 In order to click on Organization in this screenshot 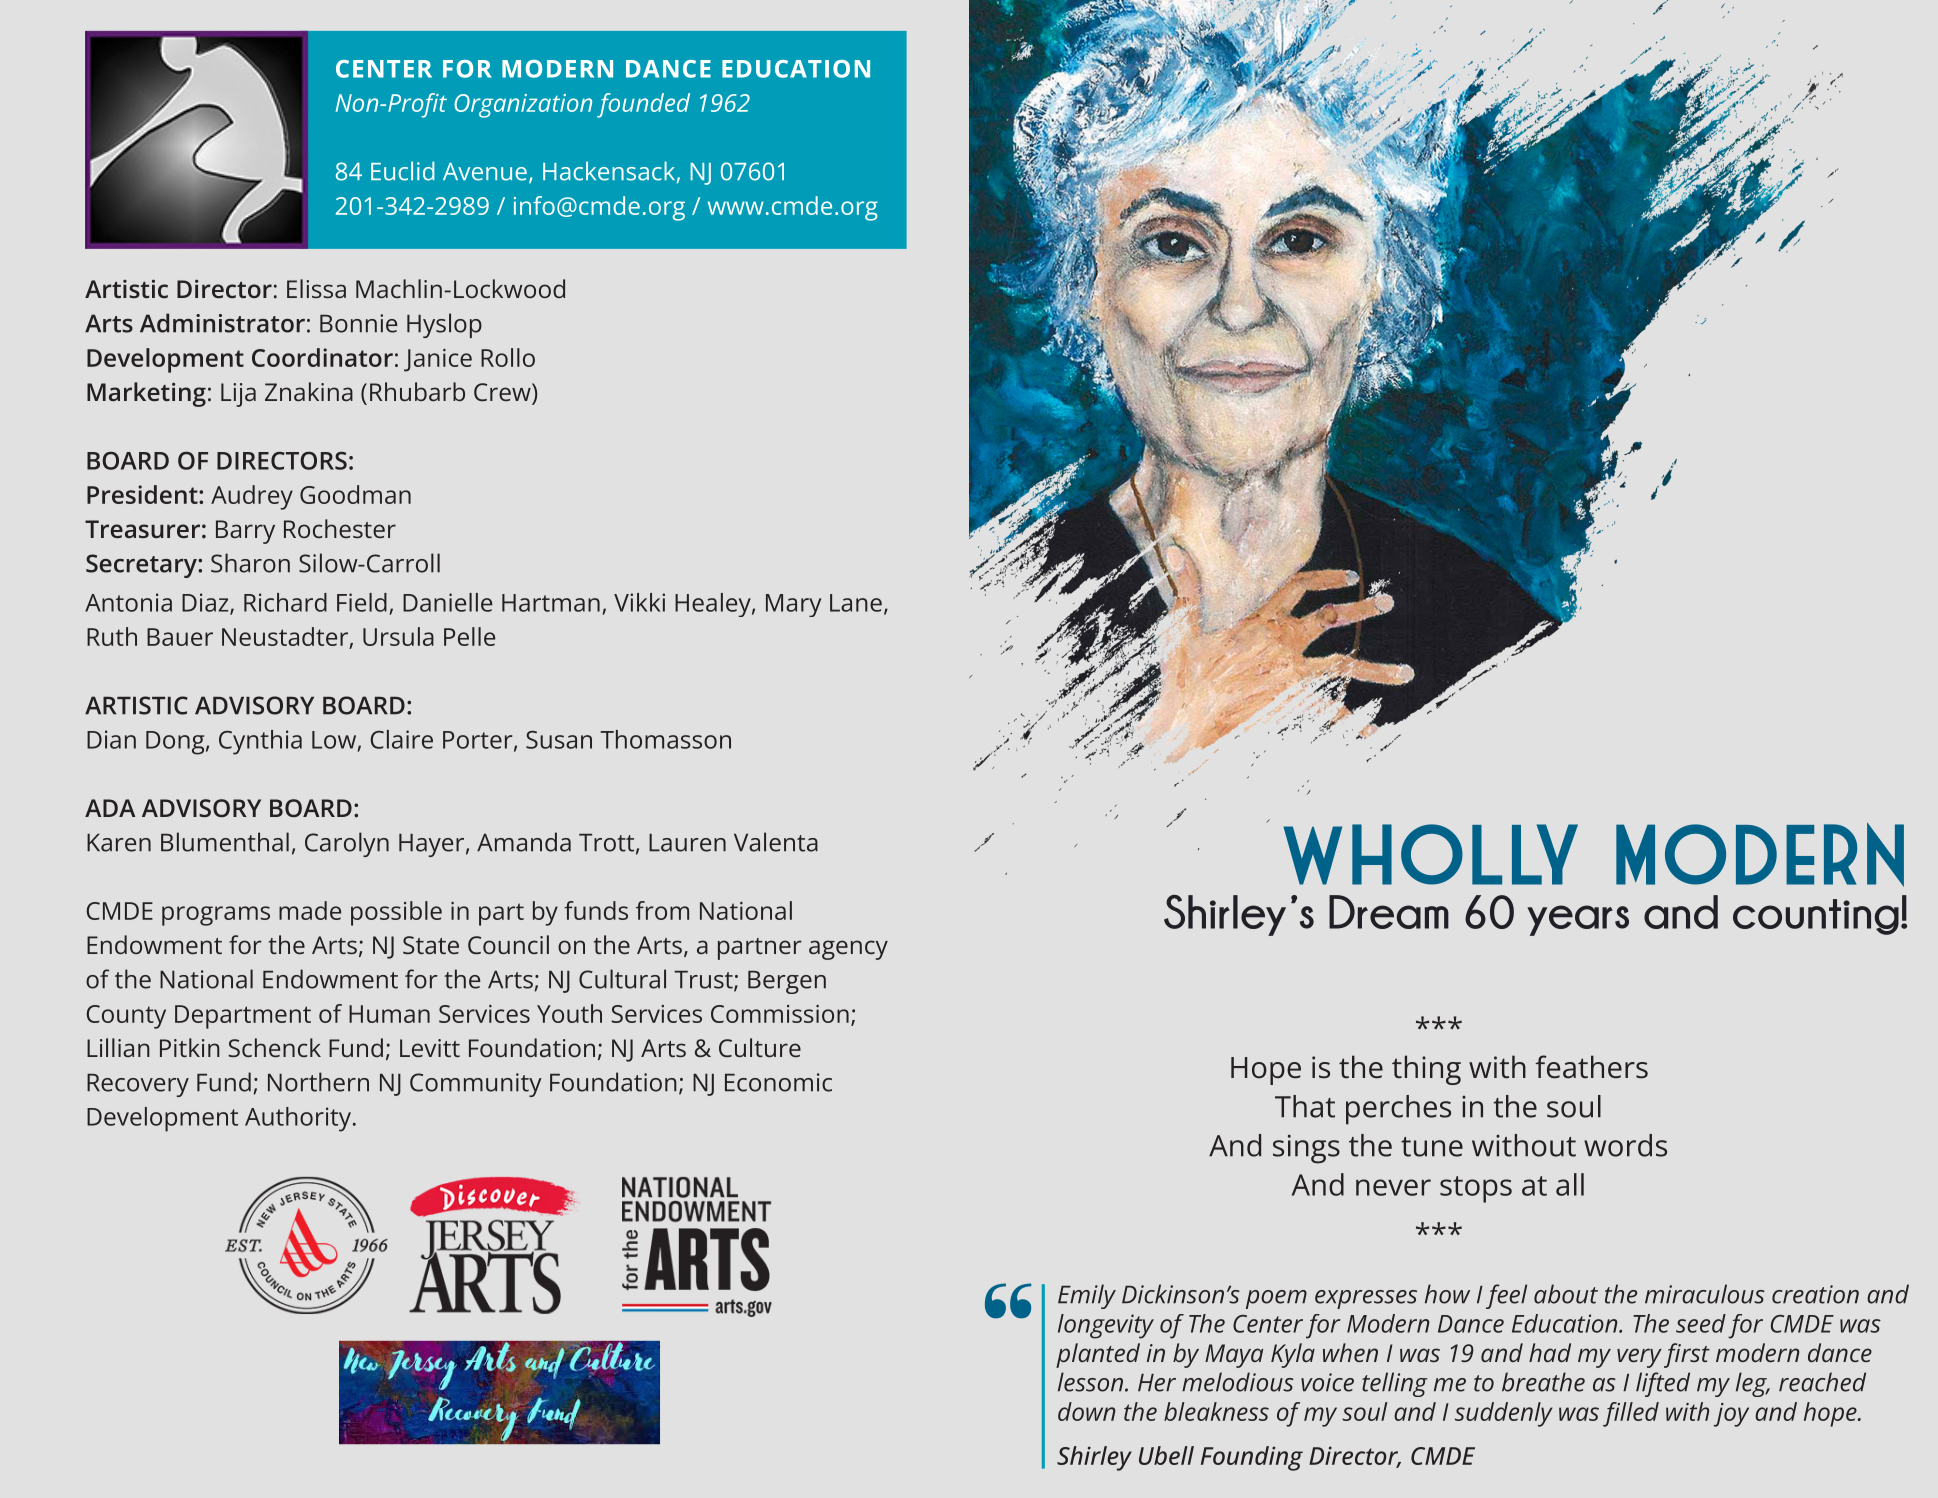, I will do `click(523, 106)`.
